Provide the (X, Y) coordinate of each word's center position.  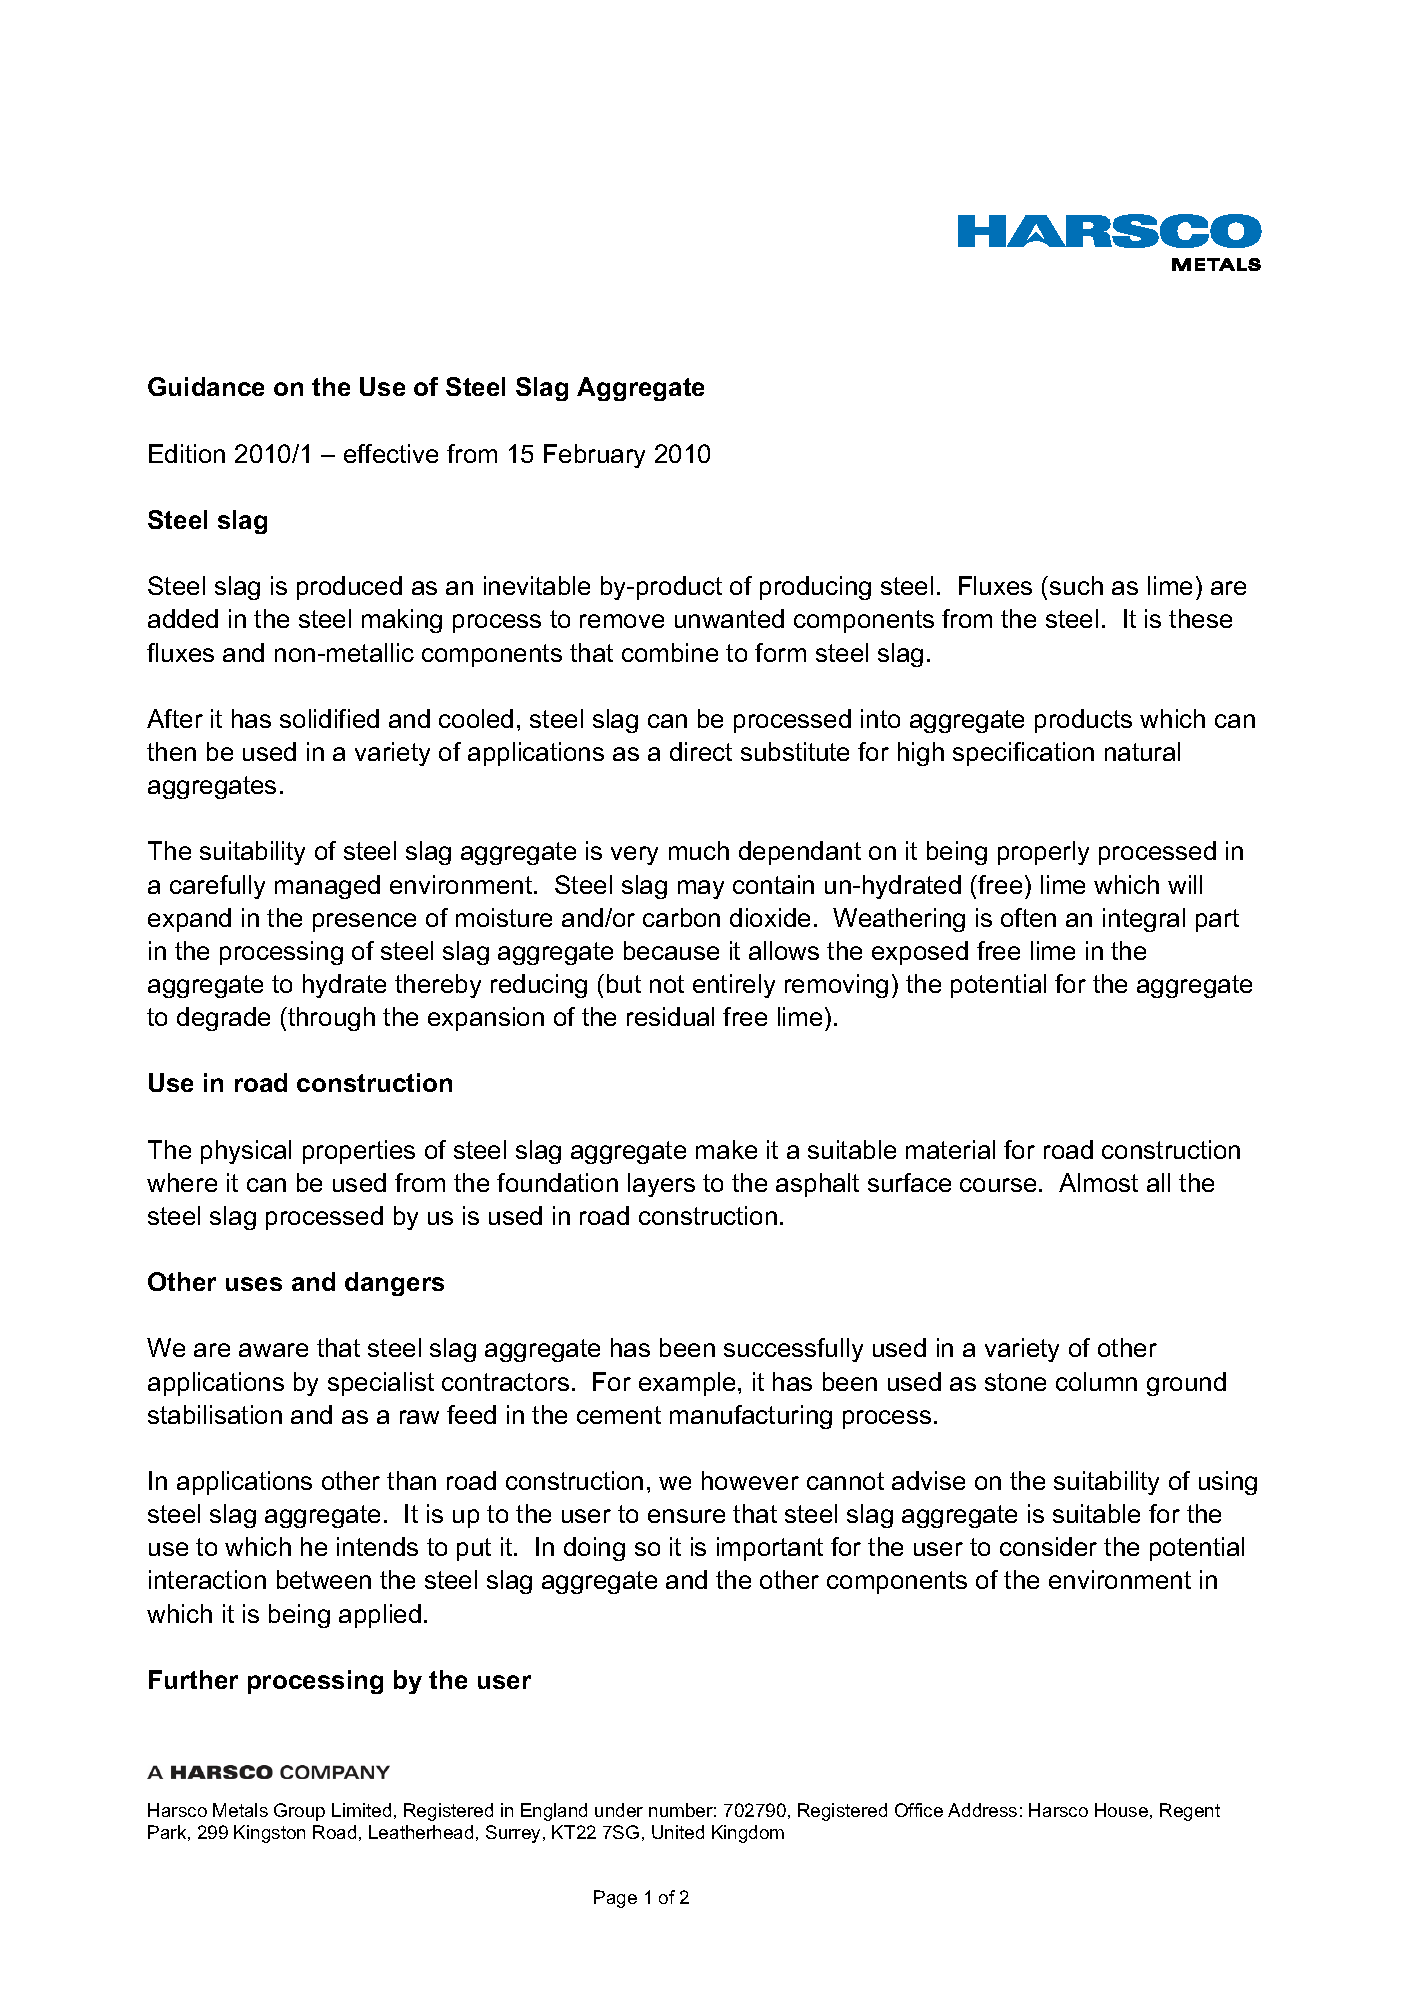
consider (1048, 1546)
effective (391, 453)
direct (701, 751)
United (678, 1832)
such (1076, 585)
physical (246, 1152)
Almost (1098, 1182)
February (594, 456)
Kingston (269, 1834)
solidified (329, 718)
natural (1142, 751)
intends (377, 1546)
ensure (686, 1516)
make (726, 1149)
